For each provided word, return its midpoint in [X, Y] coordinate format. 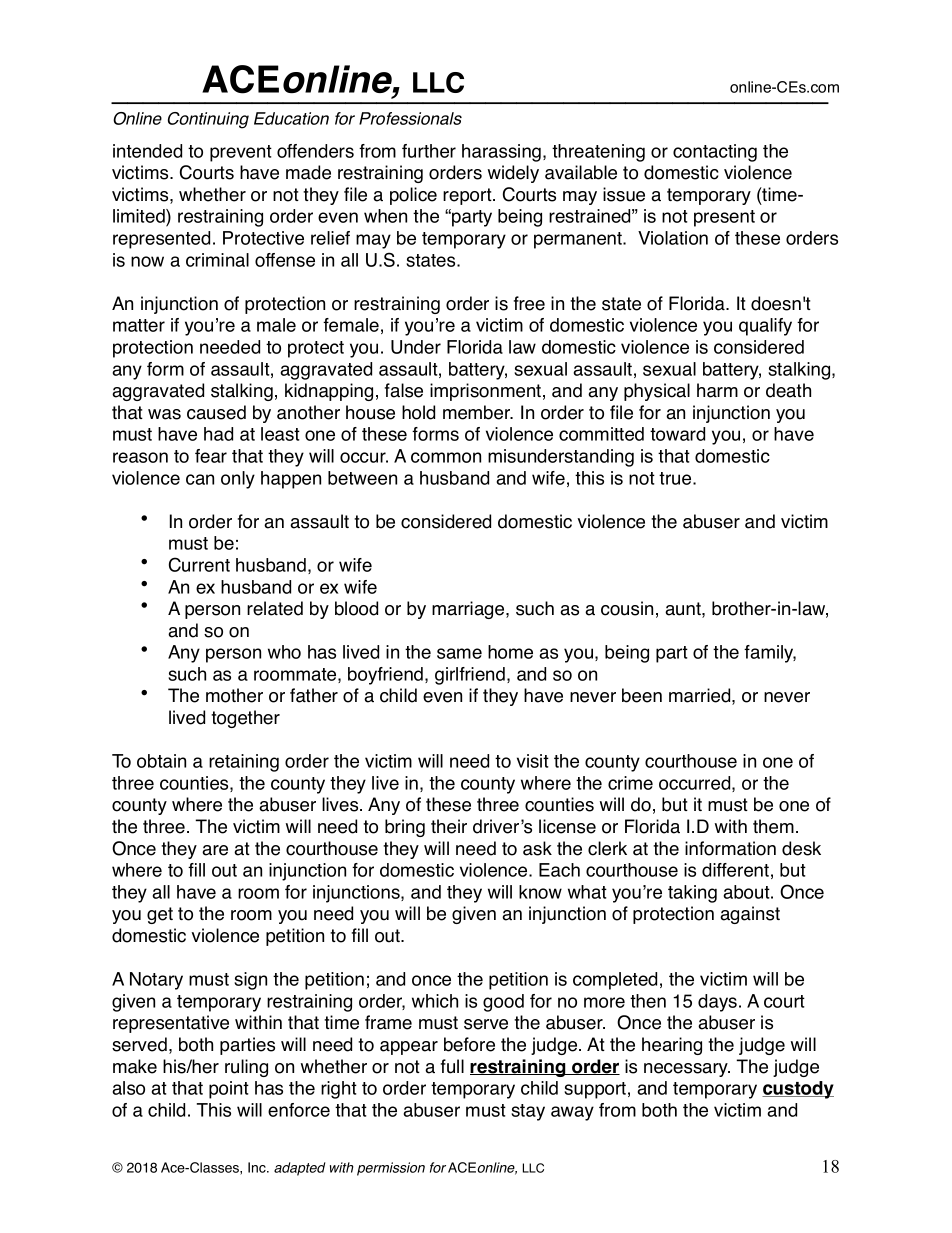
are [215, 850]
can [200, 479]
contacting [715, 153]
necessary [687, 1070]
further [429, 151]
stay [528, 1112]
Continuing [208, 120]
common [446, 457]
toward [677, 434]
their [449, 826]
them [773, 826]
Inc [258, 1167]
